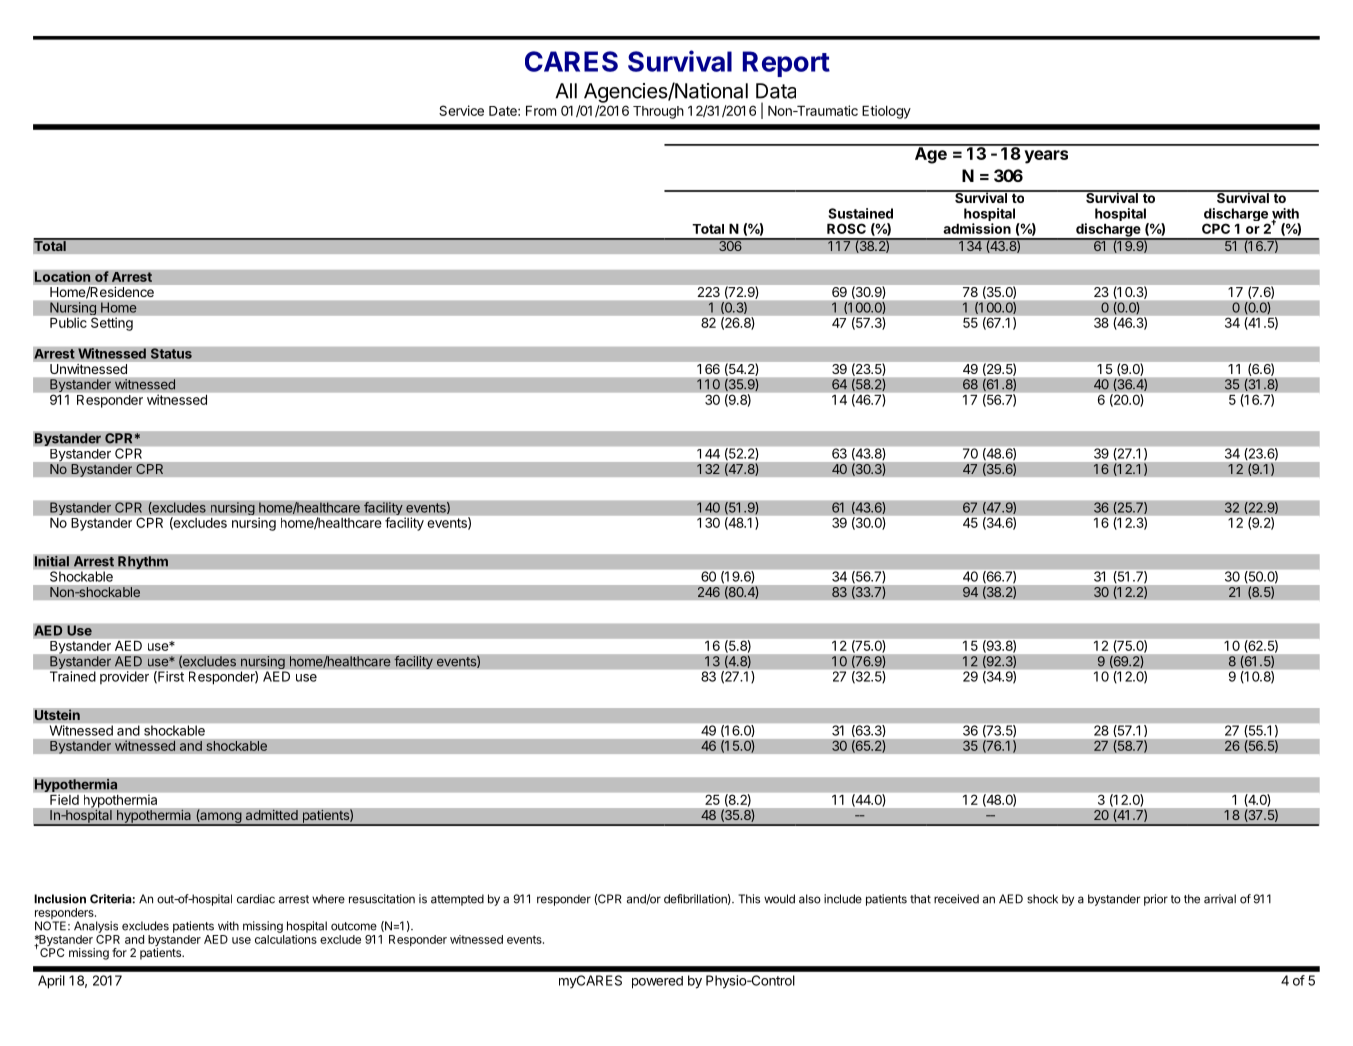 This screenshot has height=1046, width=1353. I want to click on prior, so click(1156, 900).
